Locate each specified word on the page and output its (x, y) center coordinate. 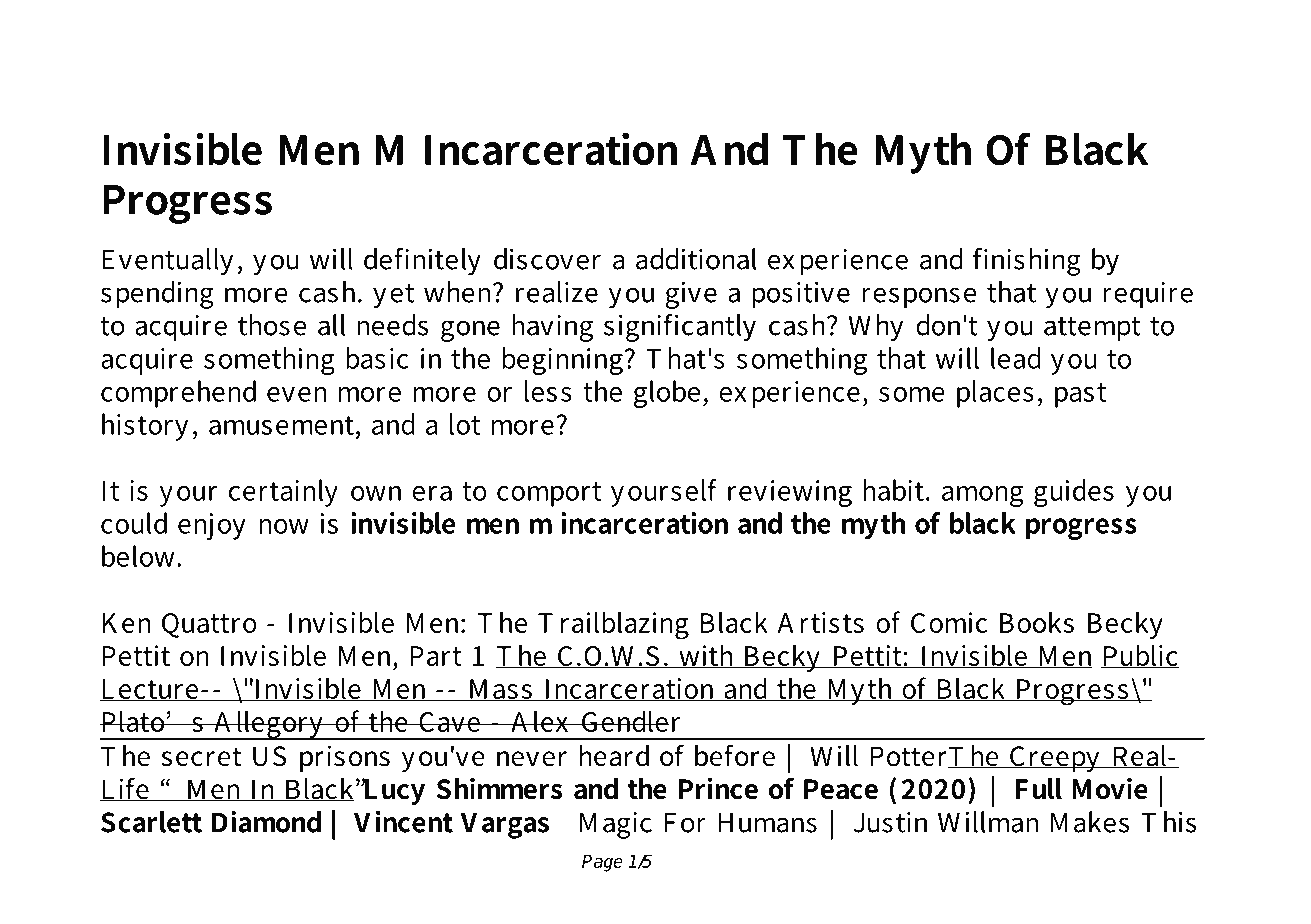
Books (1037, 622)
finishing (1027, 262)
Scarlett (151, 822)
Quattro (209, 625)
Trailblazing (613, 625)
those (272, 325)
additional (696, 259)
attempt (1092, 329)
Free (200, 53)
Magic (616, 825)
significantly (680, 328)
